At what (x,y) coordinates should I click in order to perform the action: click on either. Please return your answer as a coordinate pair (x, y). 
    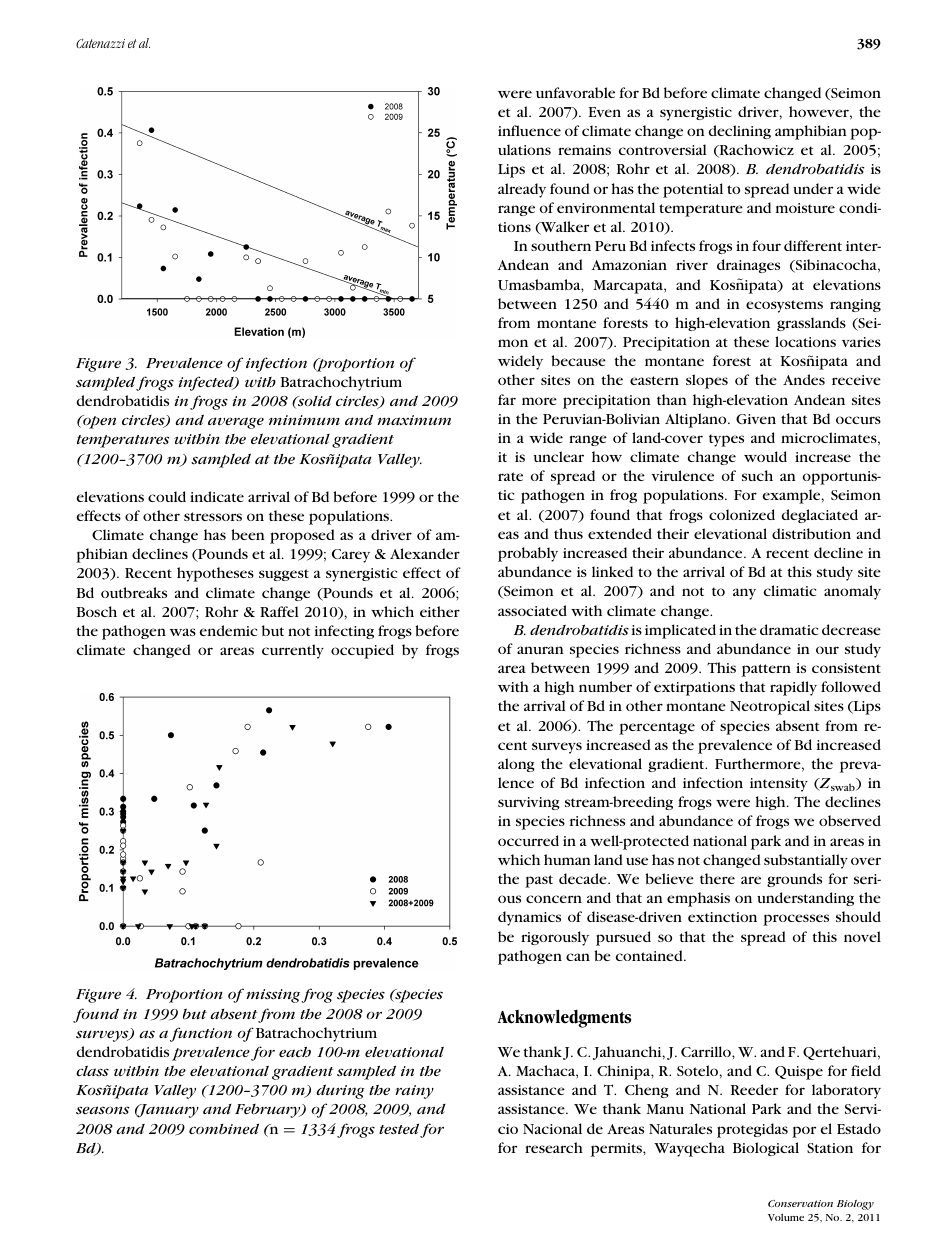
    Looking at the image, I should click on (440, 611).
